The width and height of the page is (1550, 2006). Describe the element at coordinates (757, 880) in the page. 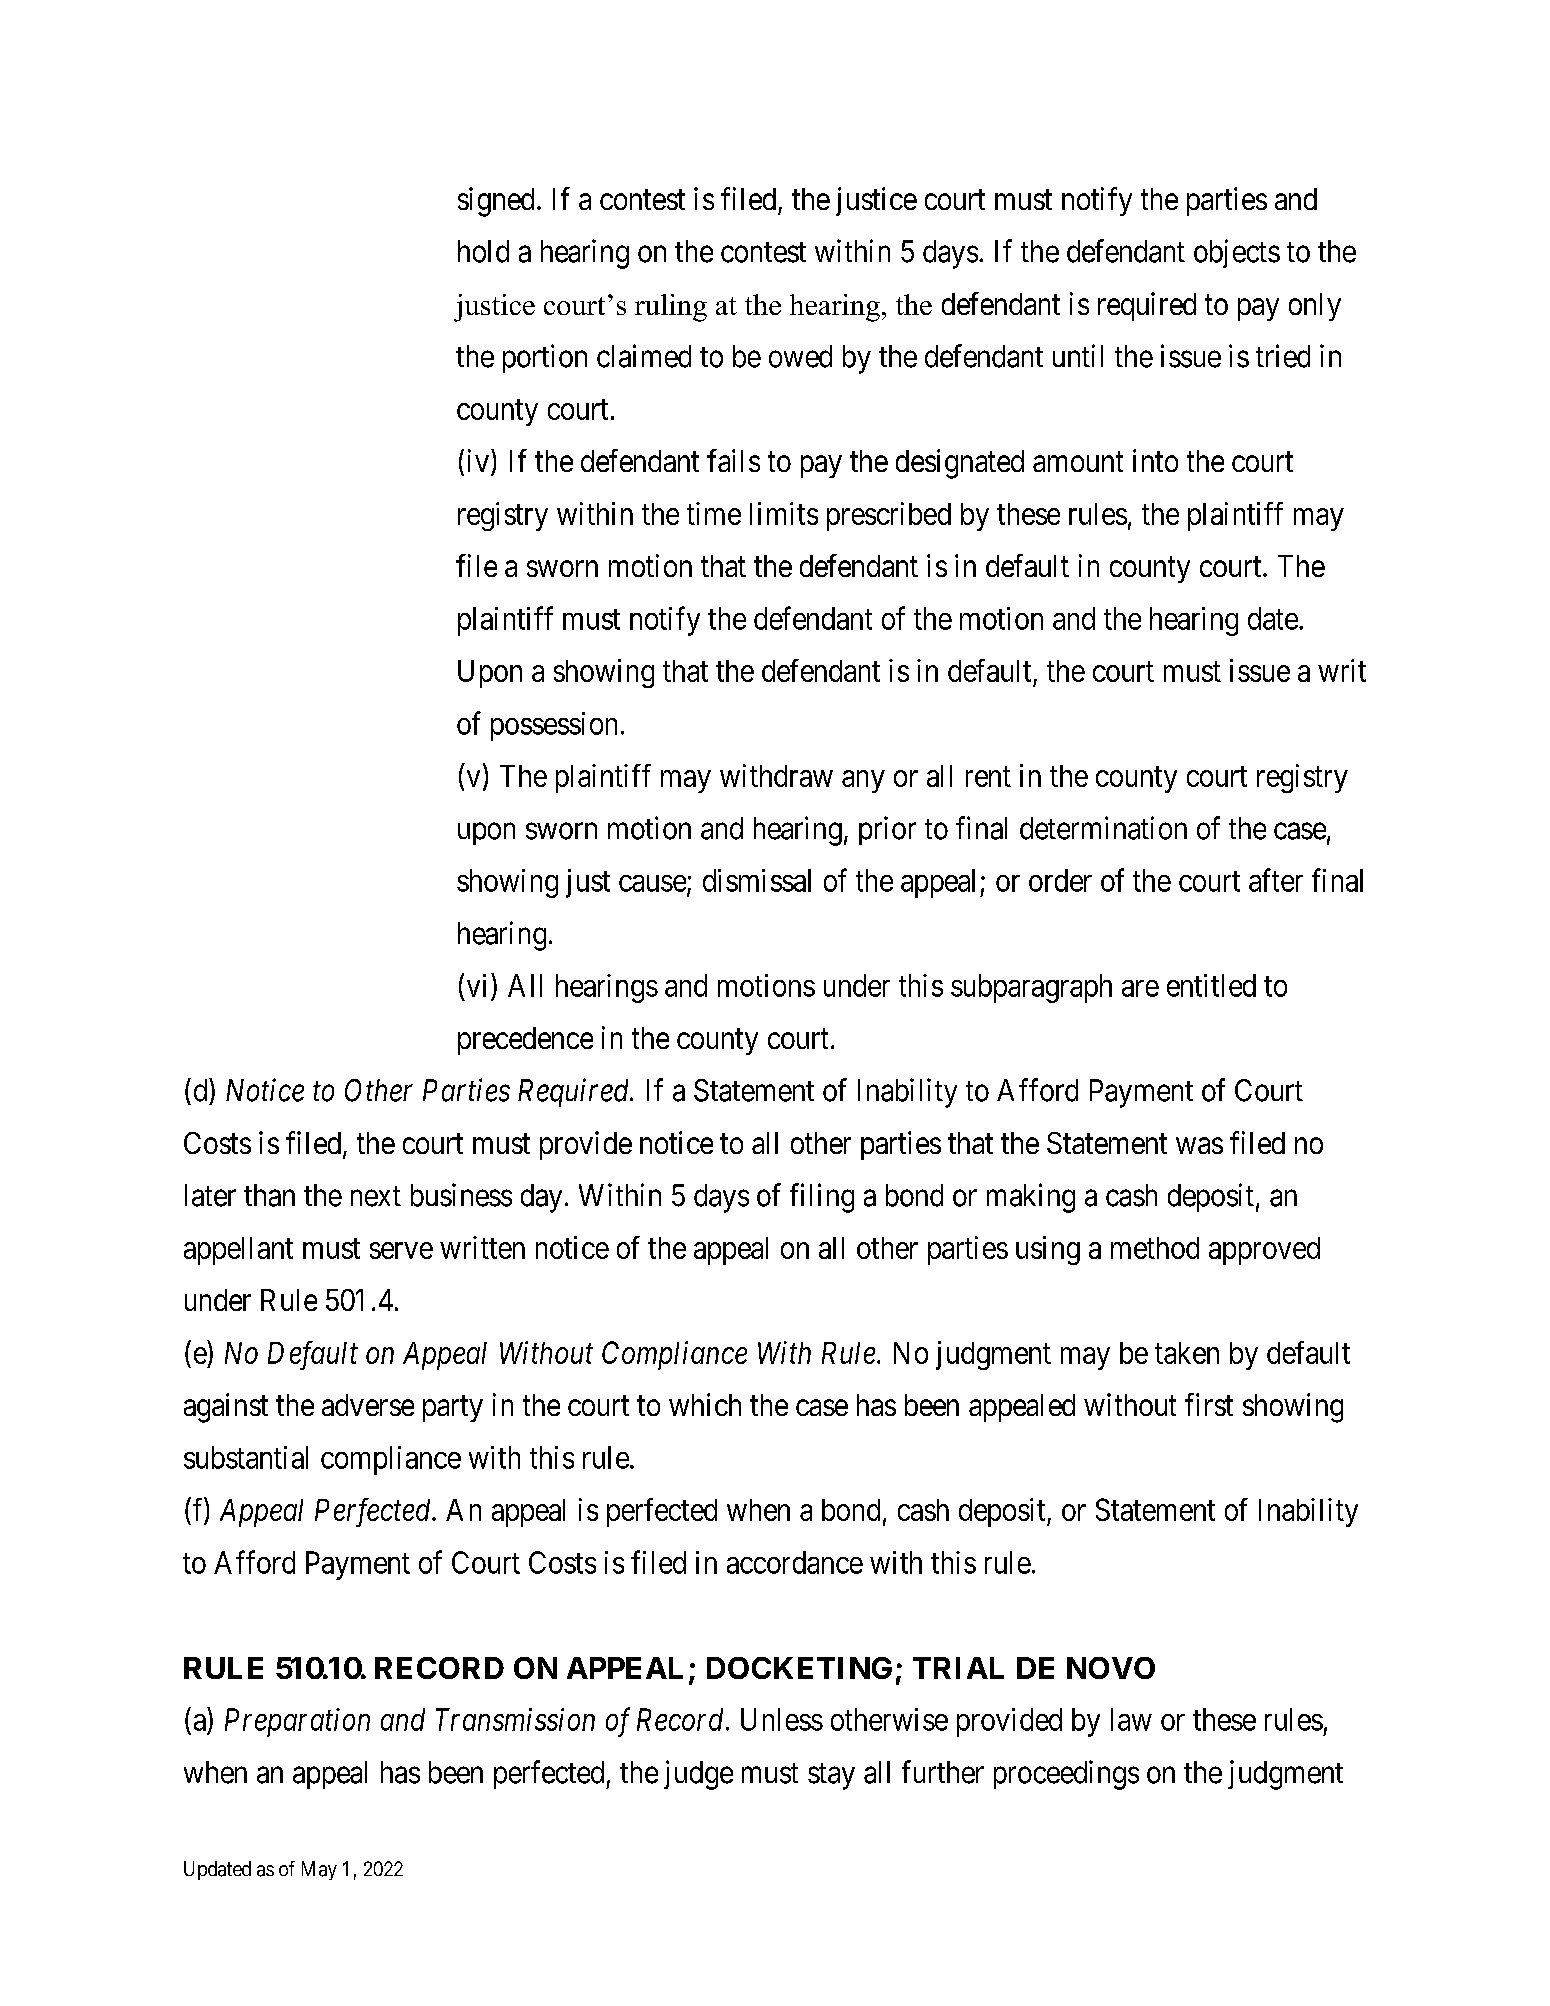

I see `dismissal` at that location.
